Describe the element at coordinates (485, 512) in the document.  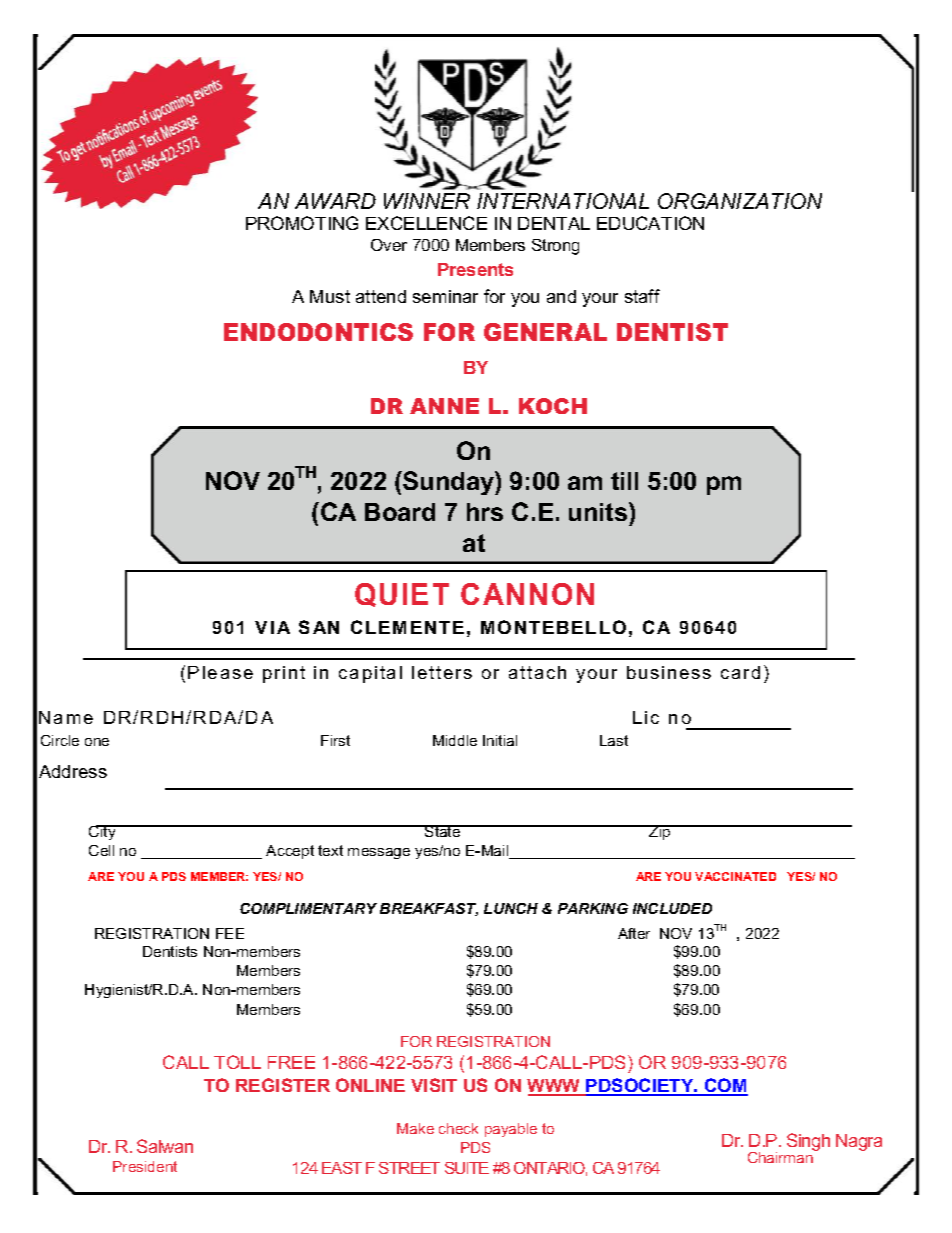
I see `hrs` at that location.
